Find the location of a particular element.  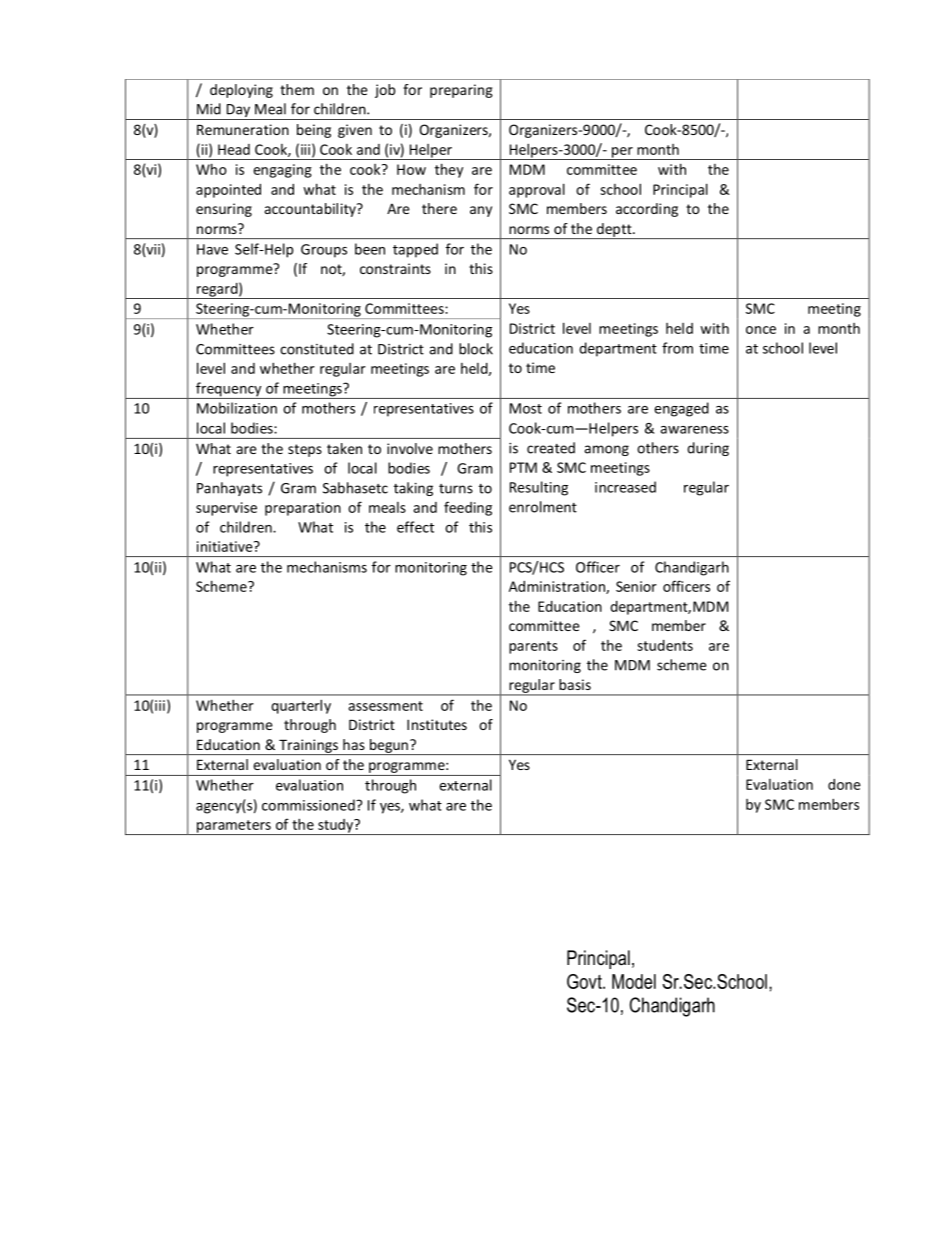

preparation is located at coordinates (303, 509).
